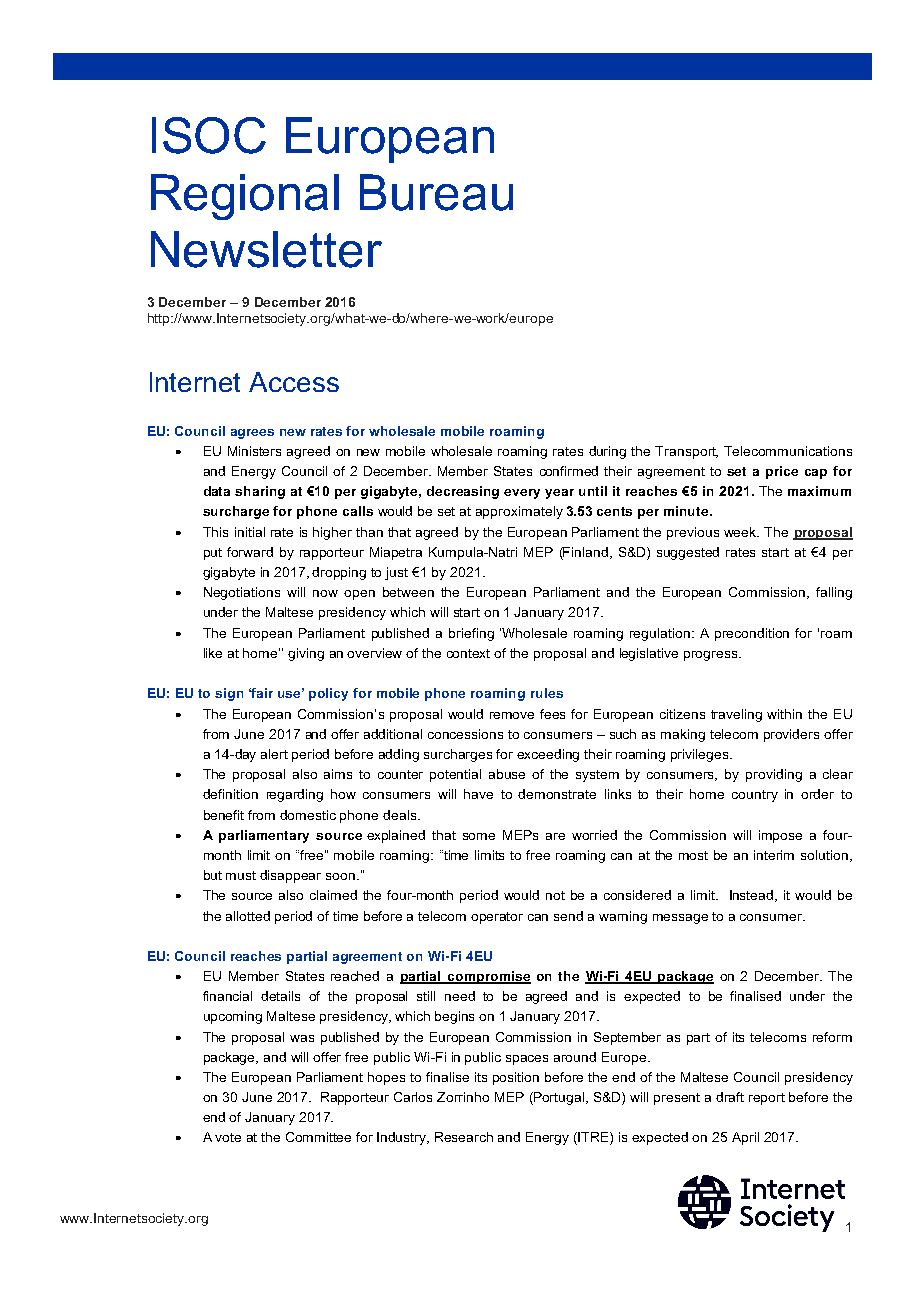 The width and height of the page is (924, 1308). I want to click on Portugal, so click(559, 1098).
